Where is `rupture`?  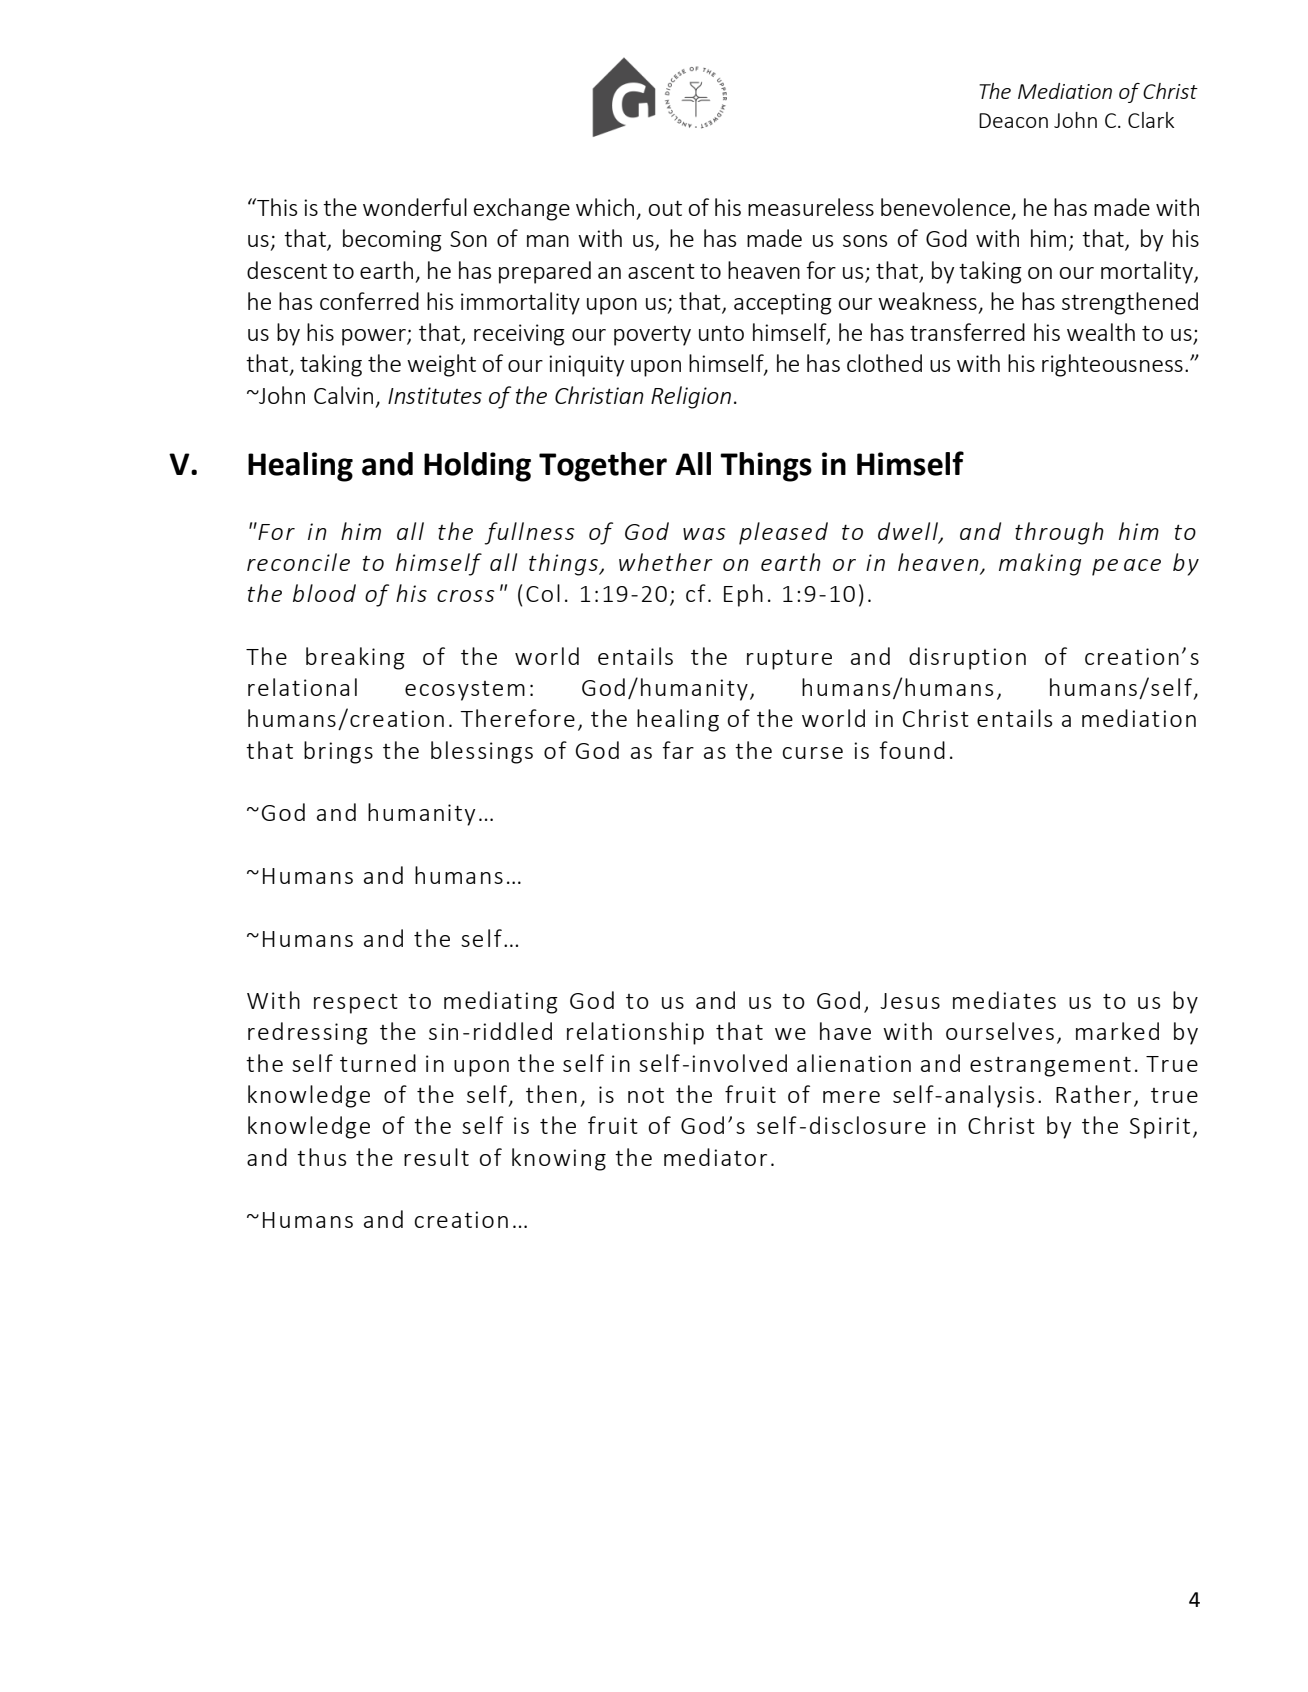
rupture is located at coordinates (789, 660).
